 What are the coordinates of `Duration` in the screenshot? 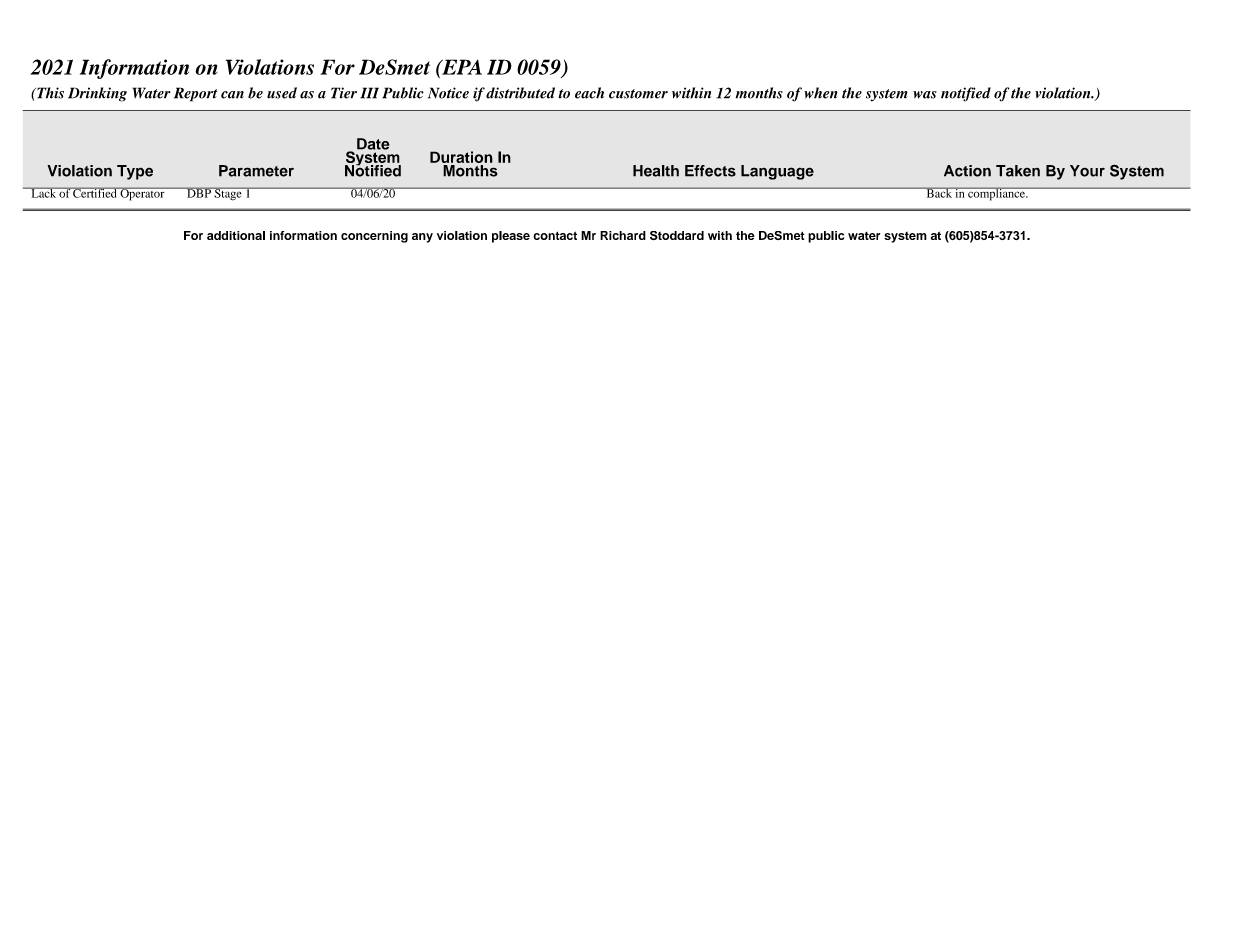 It's located at (461, 157).
